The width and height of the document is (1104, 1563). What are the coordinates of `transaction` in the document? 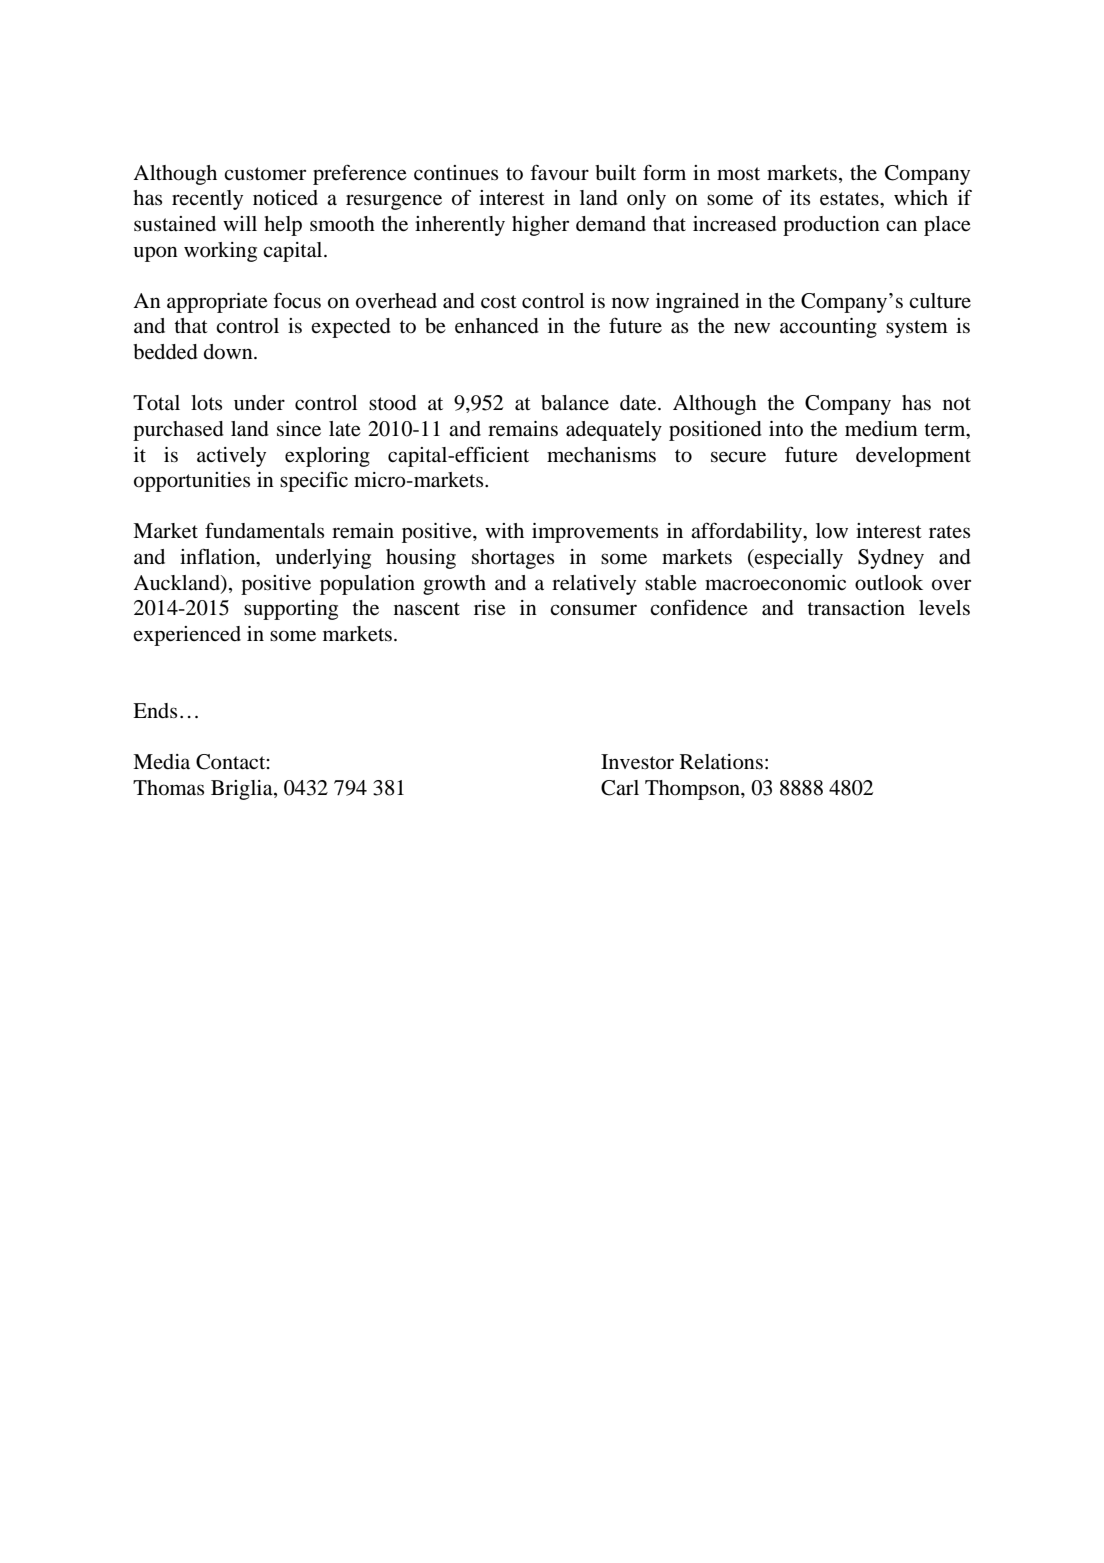 It's located at (856, 608).
